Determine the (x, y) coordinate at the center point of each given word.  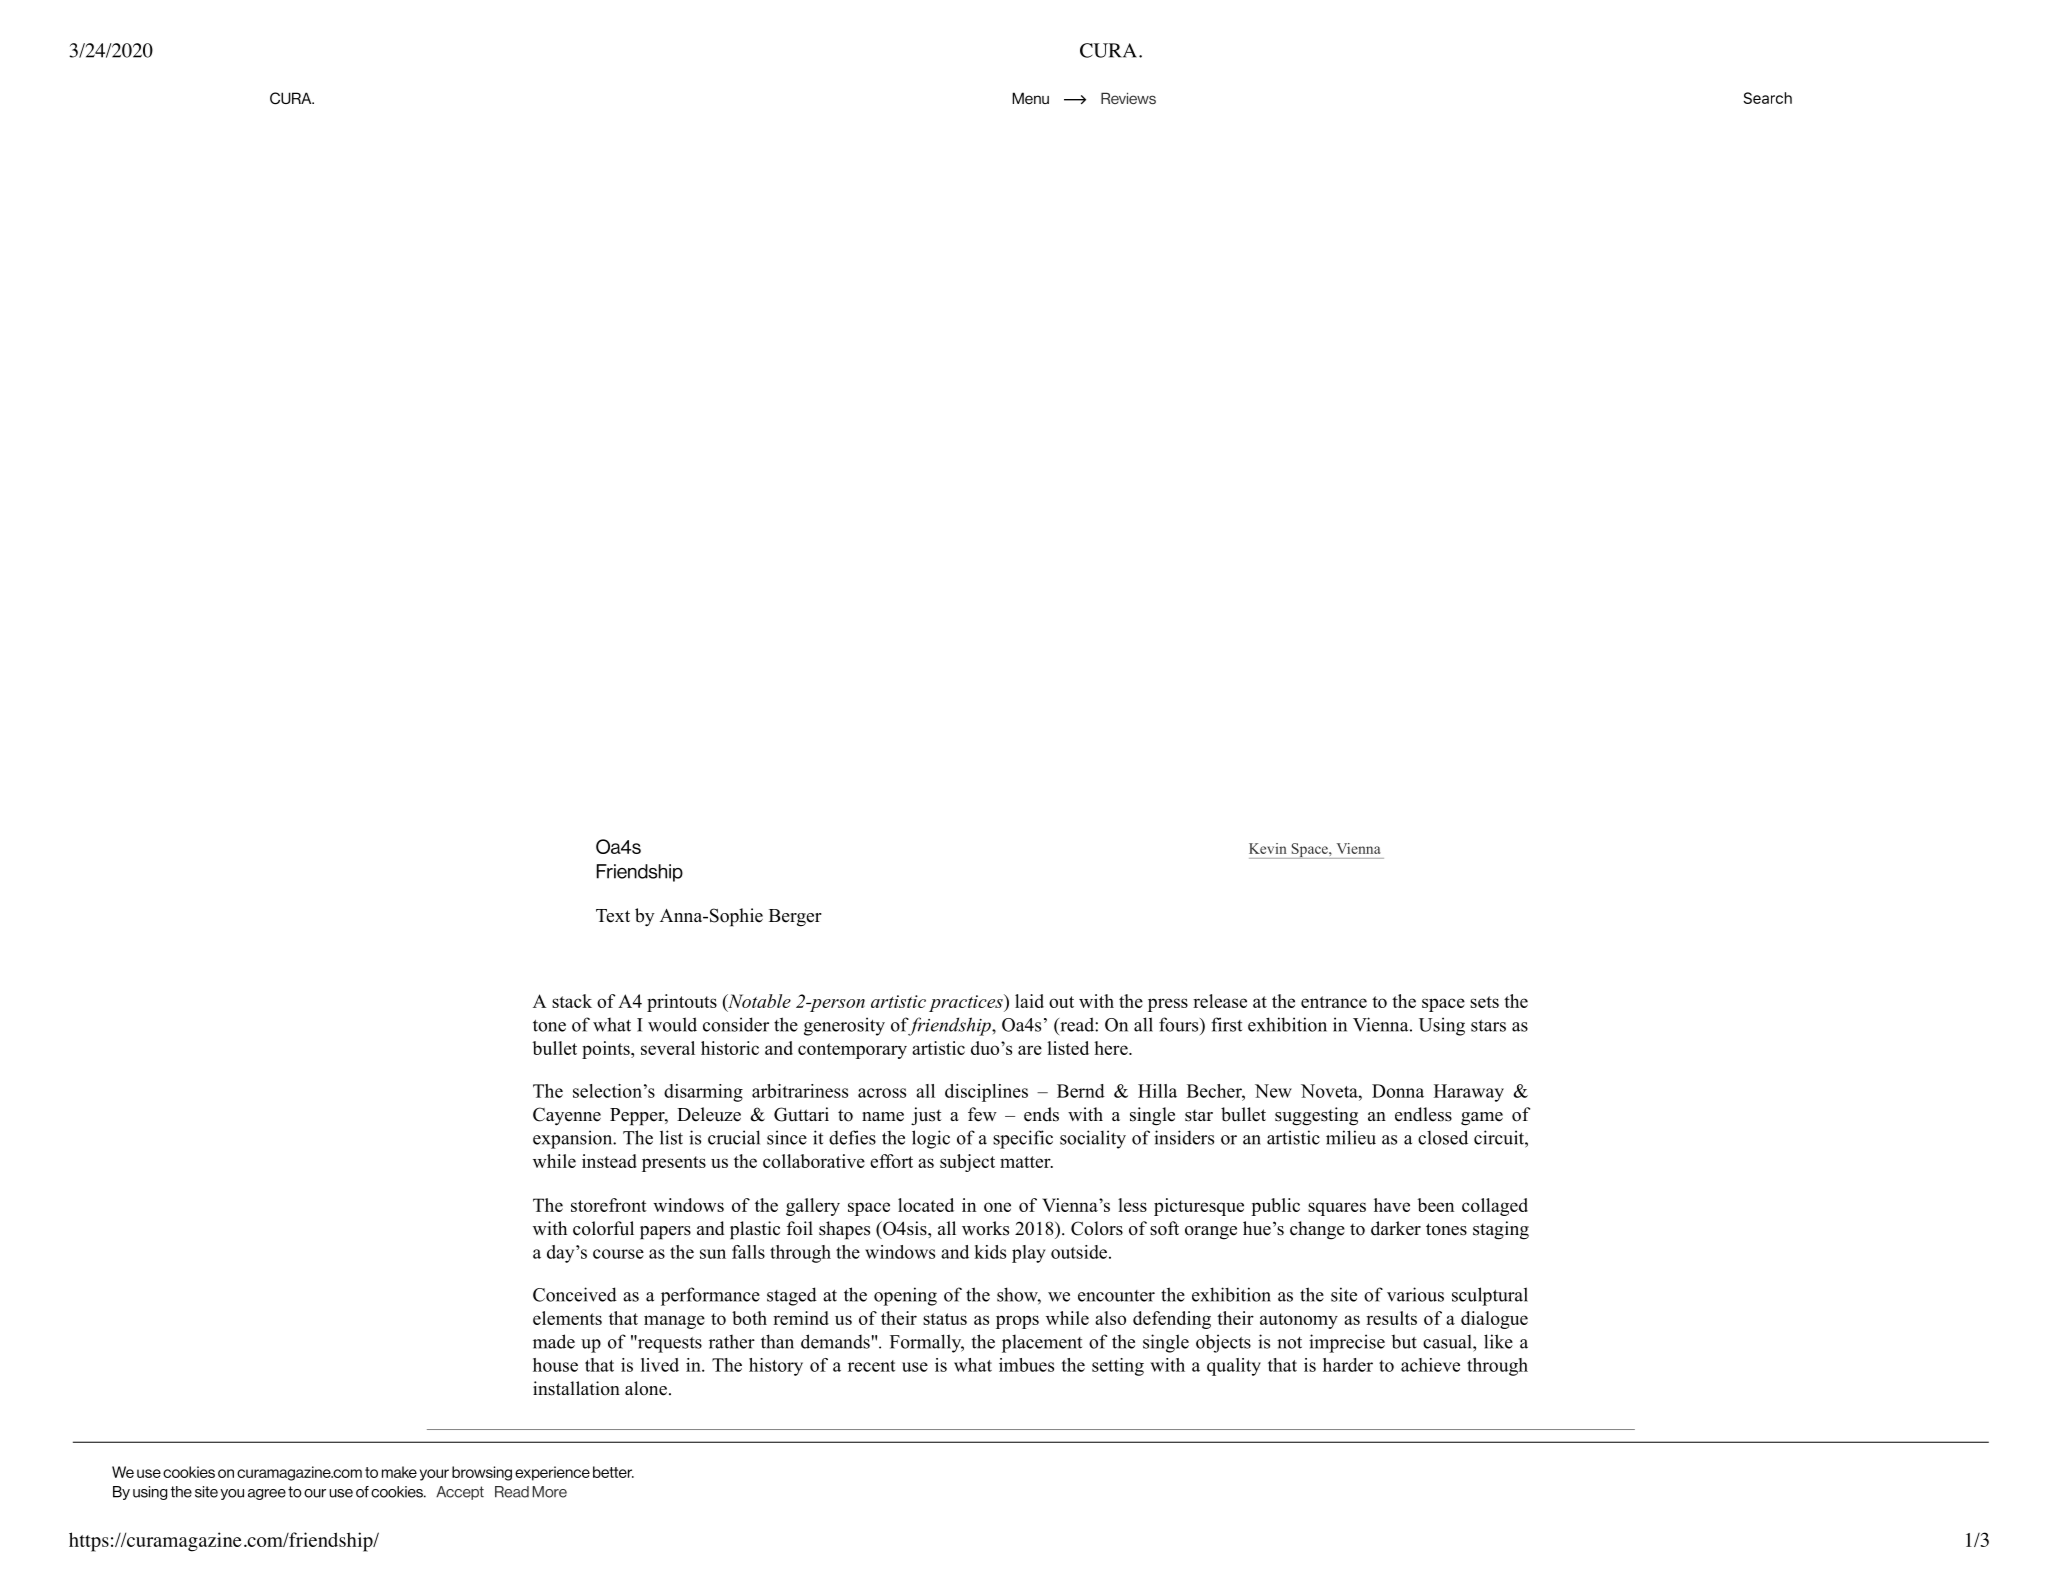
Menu (1030, 98)
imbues (1026, 1365)
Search (1767, 98)
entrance (1334, 1002)
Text (613, 916)
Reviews (1128, 98)
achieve (1430, 1365)
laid (1029, 1001)
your (434, 1475)
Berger (795, 918)
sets (1484, 1002)
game (1482, 1119)
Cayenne (567, 1116)
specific (1023, 1139)
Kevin (1268, 848)
